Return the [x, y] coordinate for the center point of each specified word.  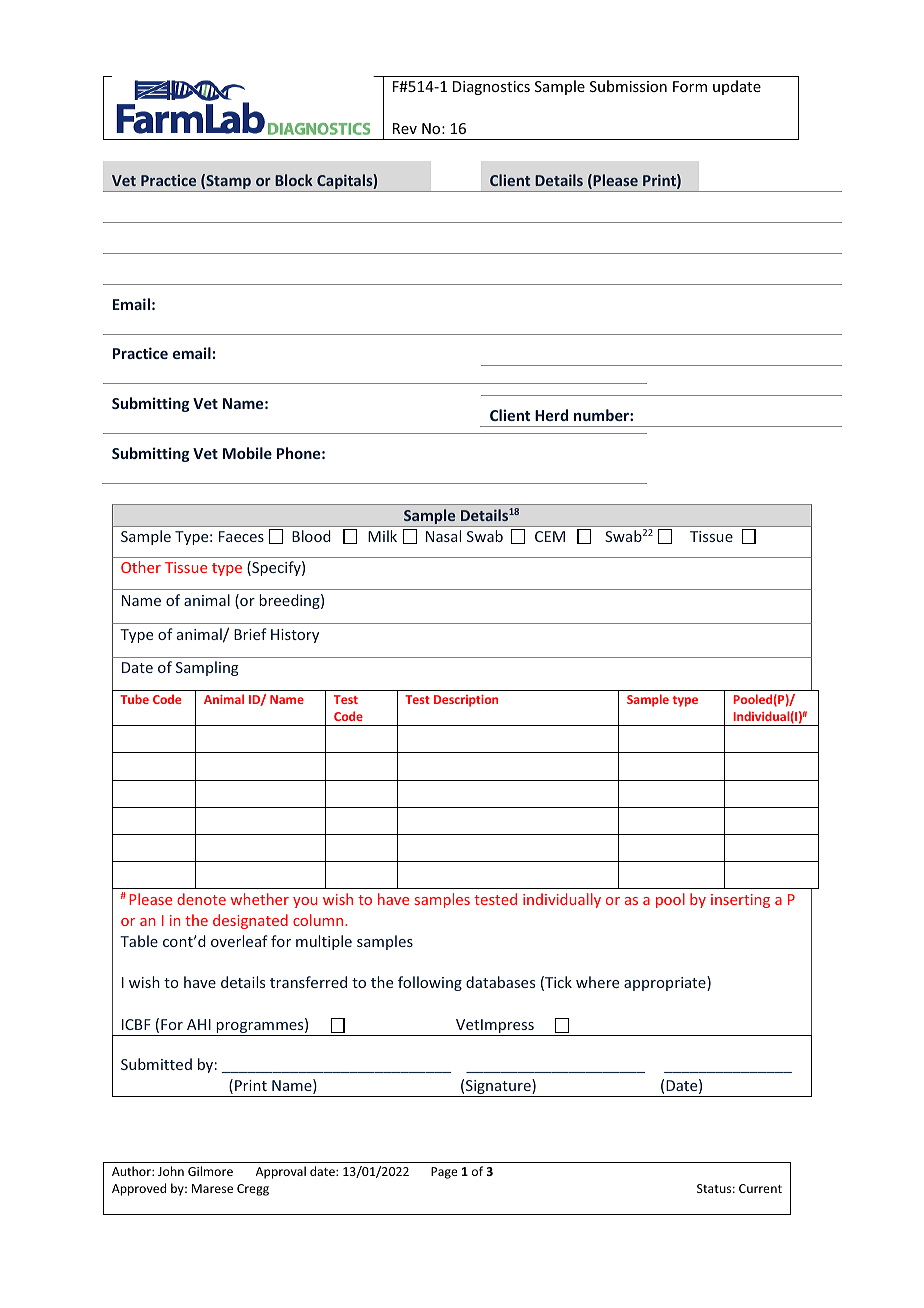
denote [201, 899]
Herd [551, 415]
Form [690, 86]
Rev [405, 128]
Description [466, 701]
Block [294, 180]
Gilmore [210, 1171]
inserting [740, 901]
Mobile [247, 453]
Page [444, 1173]
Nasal [443, 536]
